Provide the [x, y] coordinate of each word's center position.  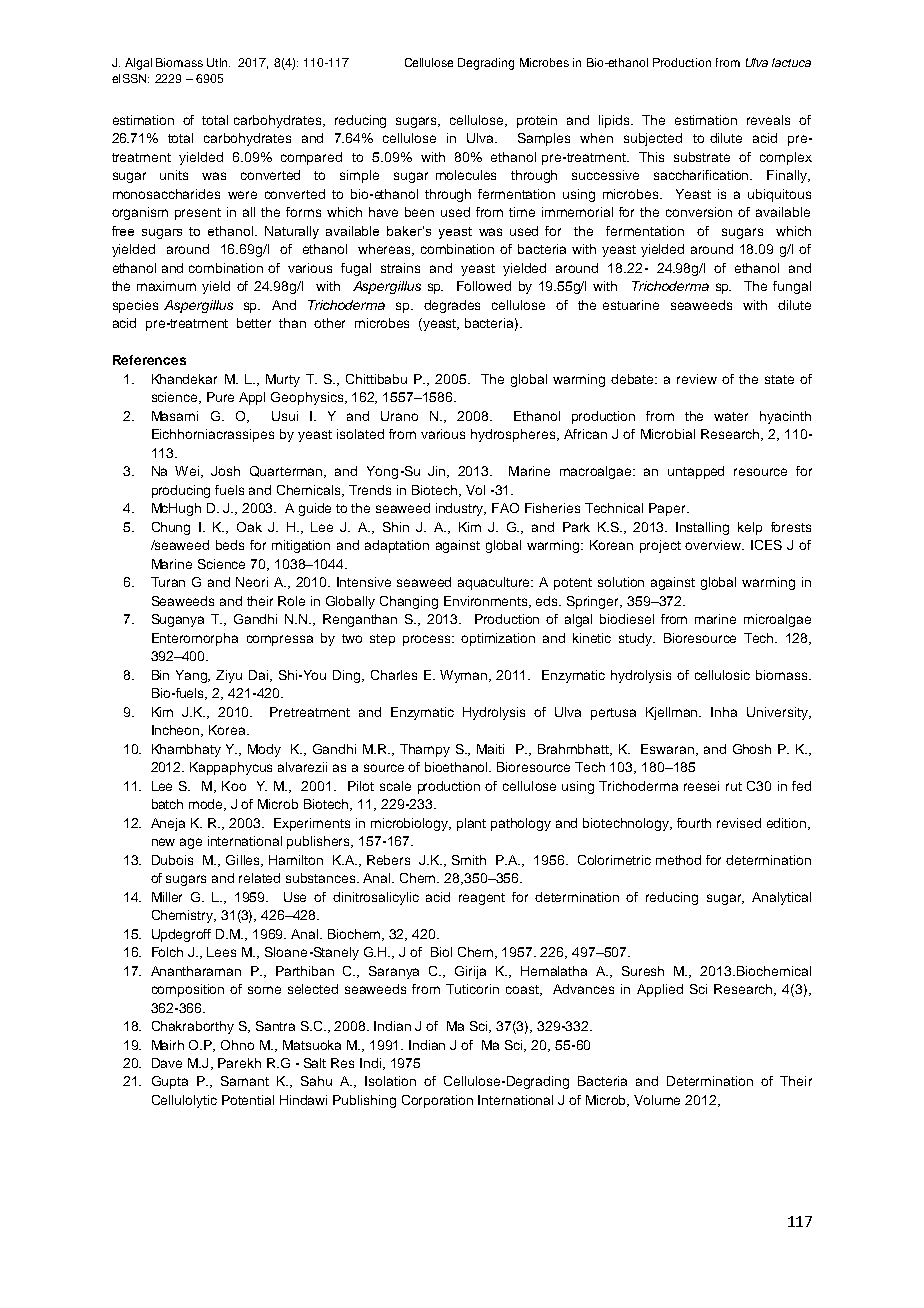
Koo [234, 786]
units [174, 175]
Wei [188, 472]
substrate [702, 157]
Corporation [437, 1101]
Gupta [170, 1082]
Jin [438, 472]
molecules [466, 175]
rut [734, 786]
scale [395, 786]
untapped [696, 472]
